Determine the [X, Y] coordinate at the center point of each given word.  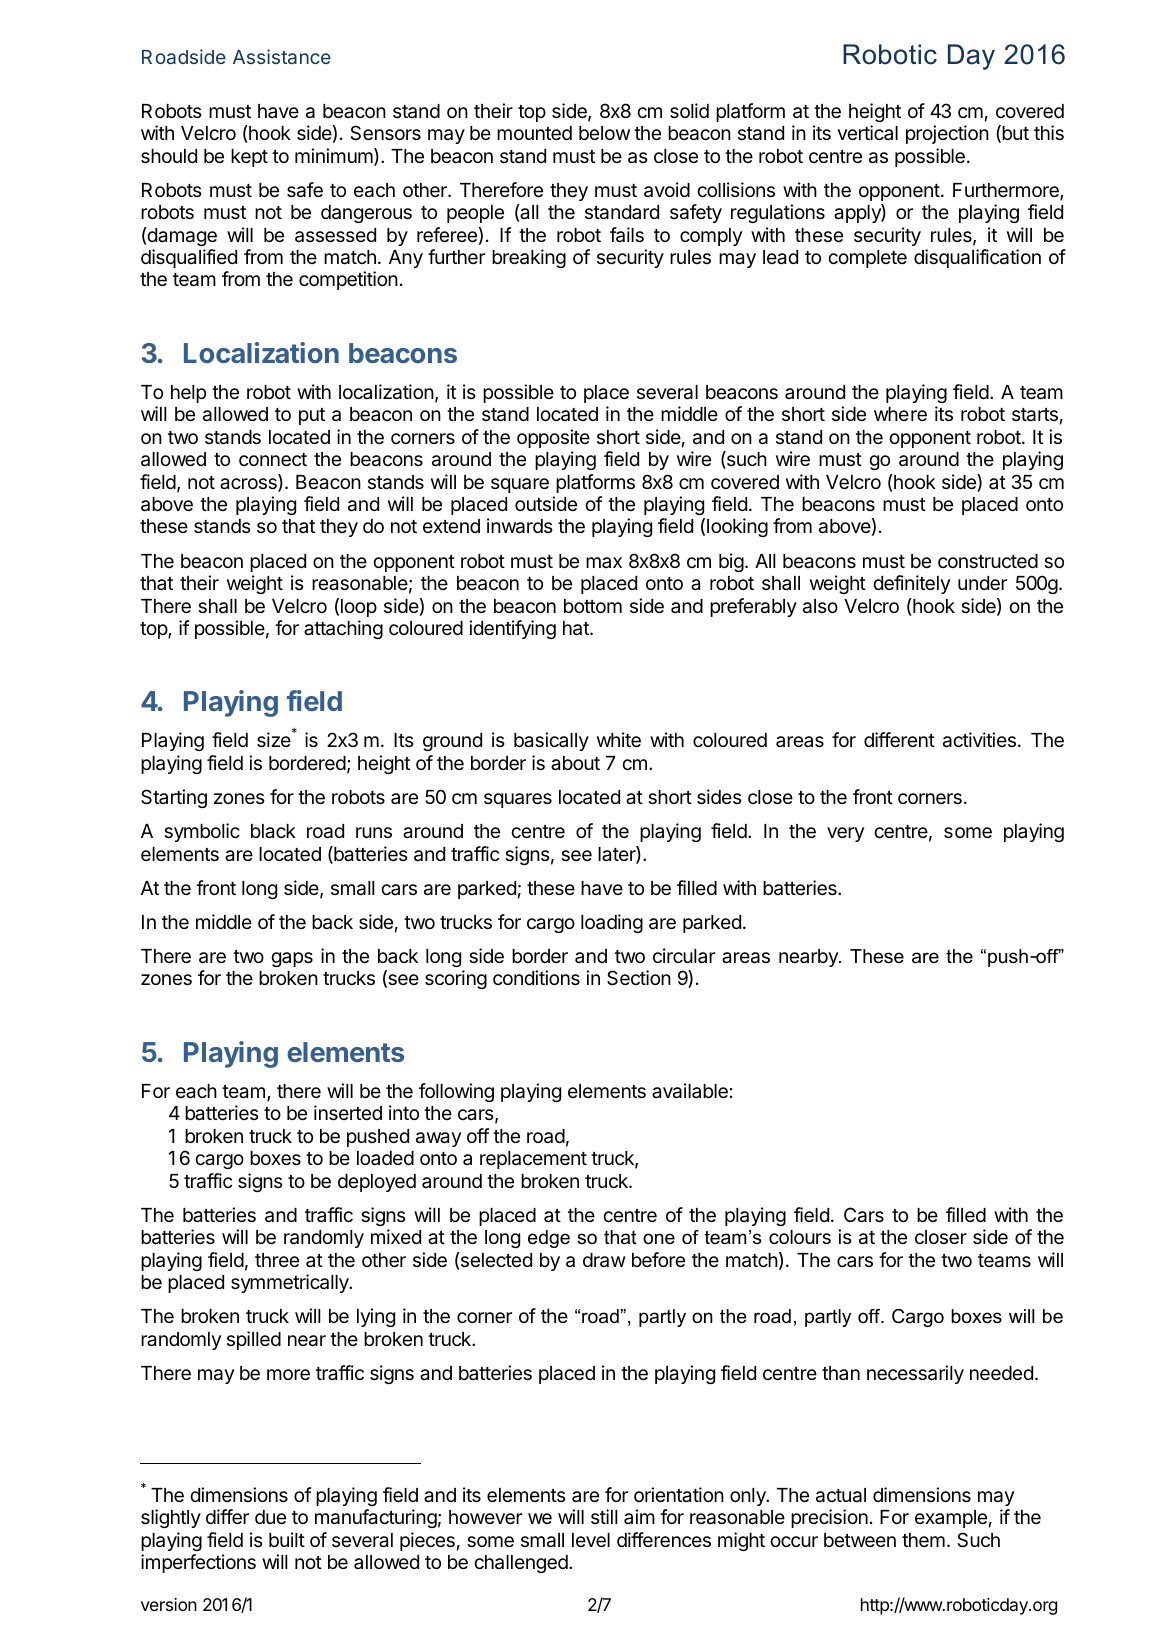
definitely [911, 584]
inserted [348, 1112]
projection [947, 134]
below [604, 133]
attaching [343, 629]
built [287, 1539]
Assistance [282, 56]
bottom [593, 606]
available [690, 1091]
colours [800, 1237]
